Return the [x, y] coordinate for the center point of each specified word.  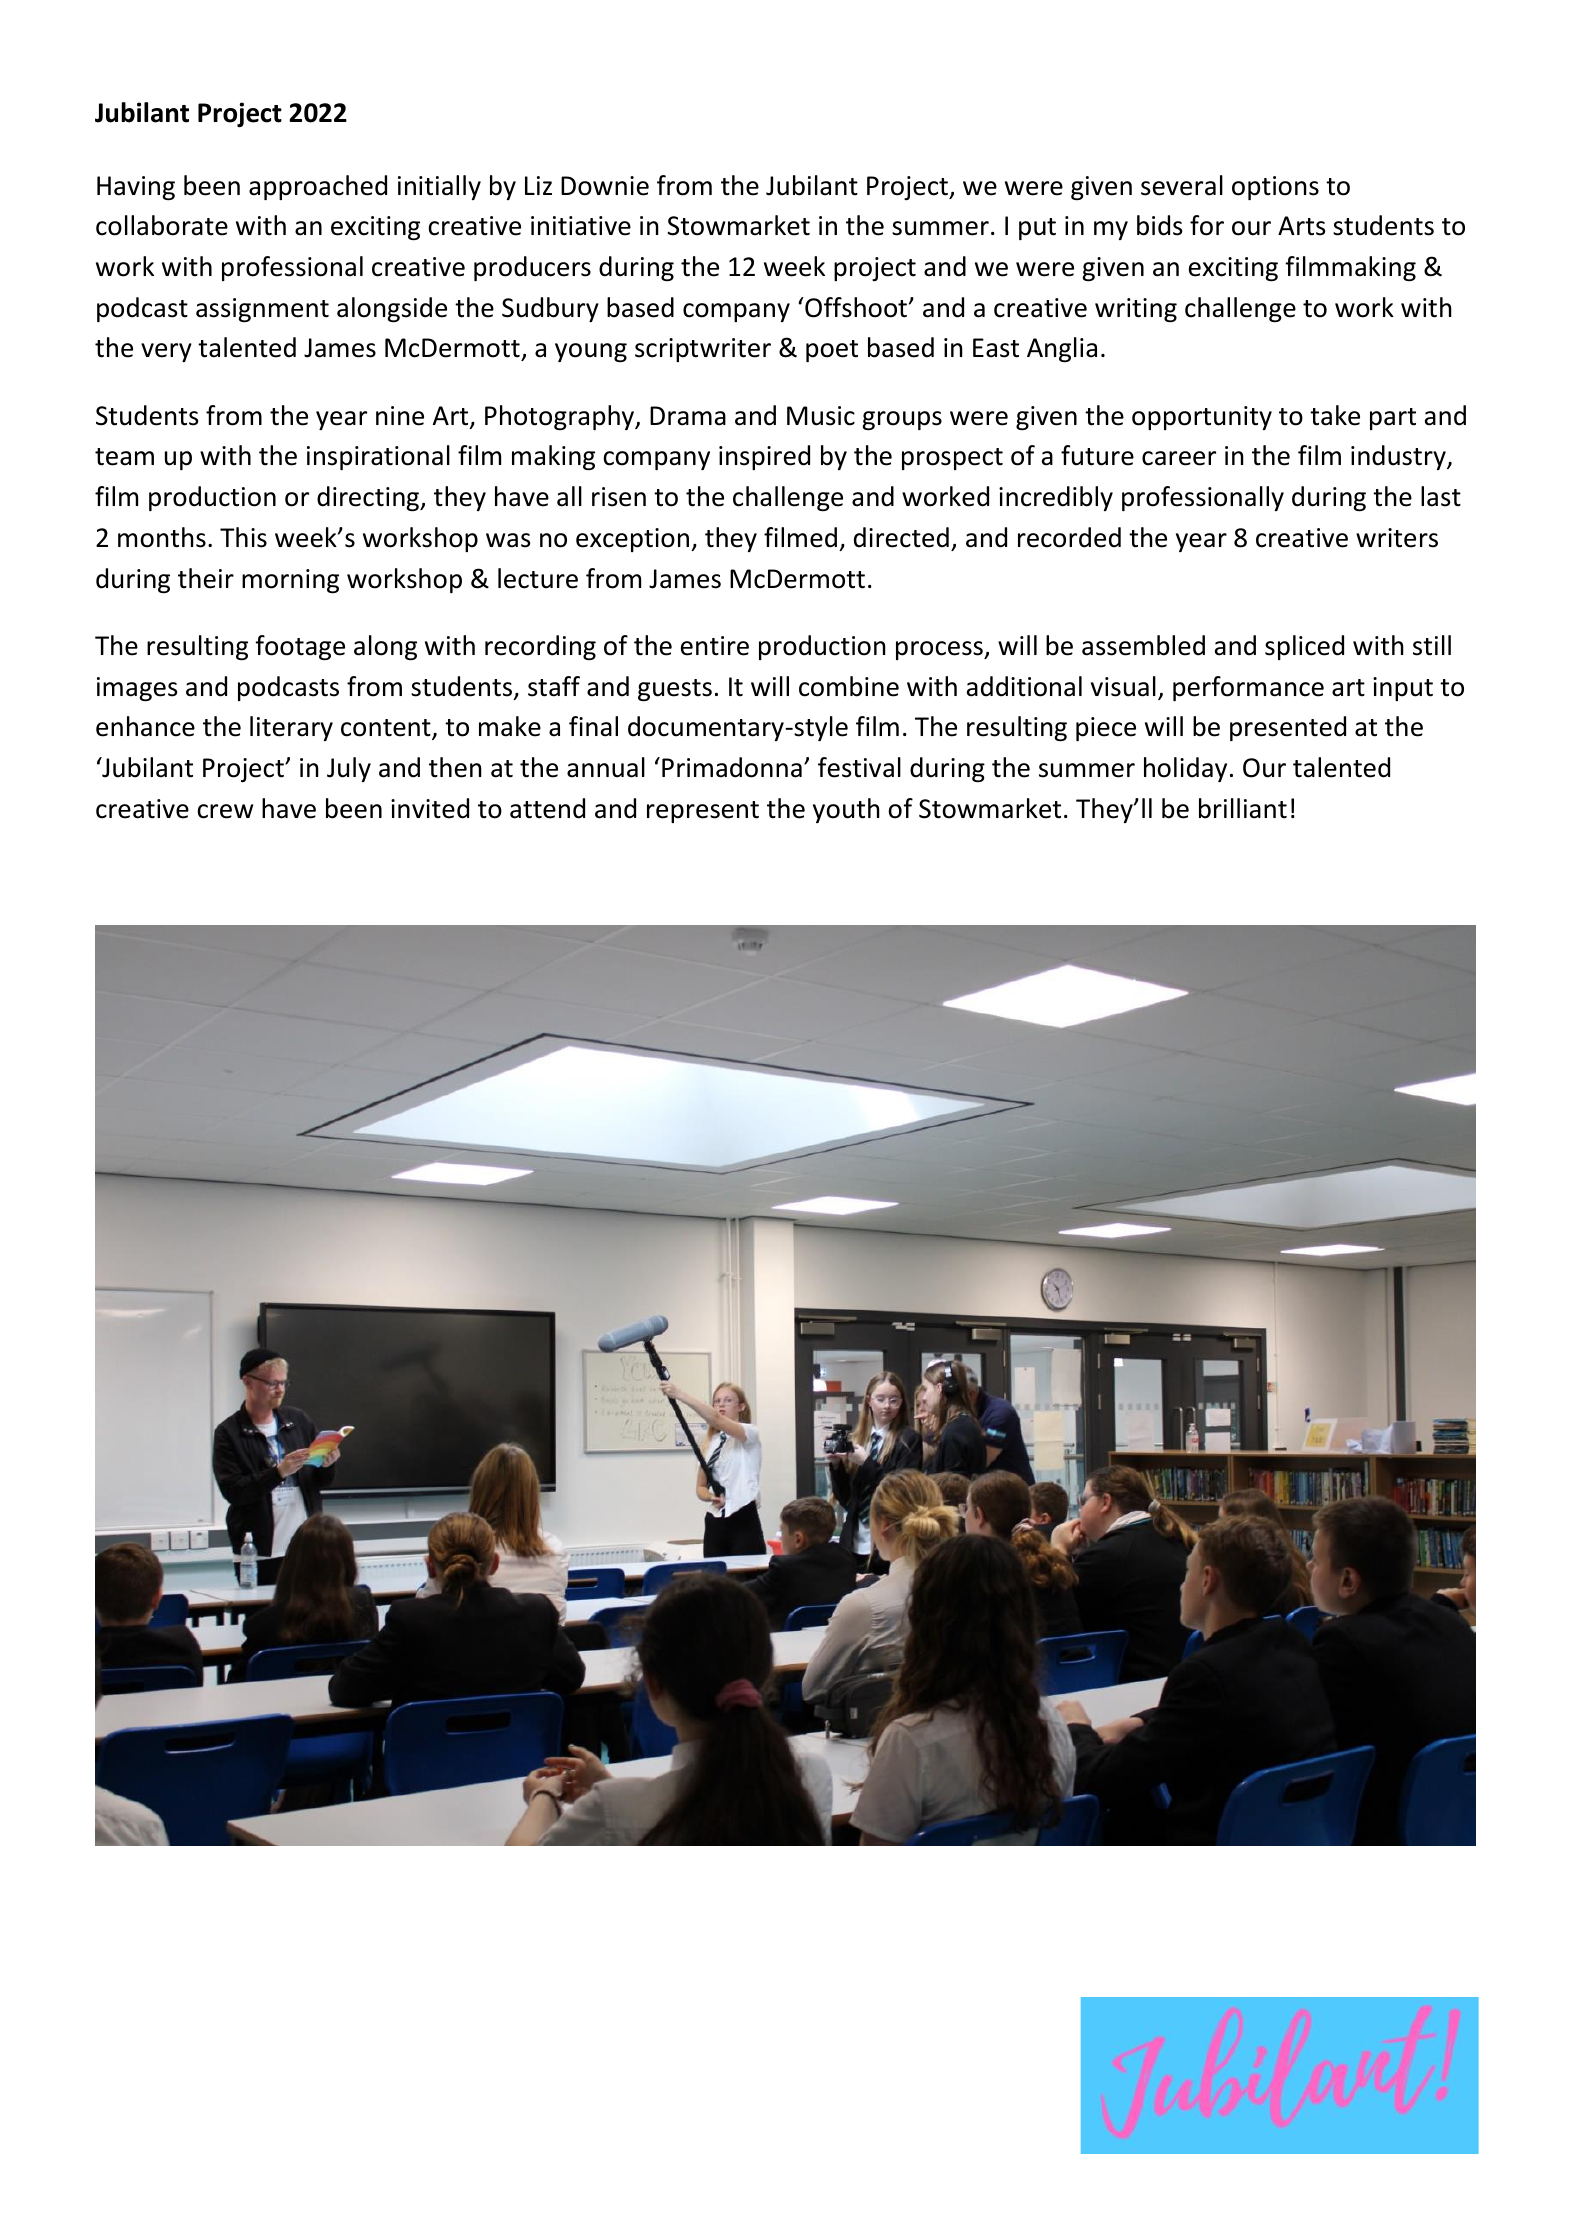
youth [846, 810]
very [166, 352]
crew [225, 811]
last [1441, 496]
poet [832, 351]
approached [318, 187]
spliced [1304, 647]
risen [619, 497]
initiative [581, 226]
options [1275, 188]
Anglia [1062, 349]
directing [369, 499]
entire [715, 646]
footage [300, 647]
